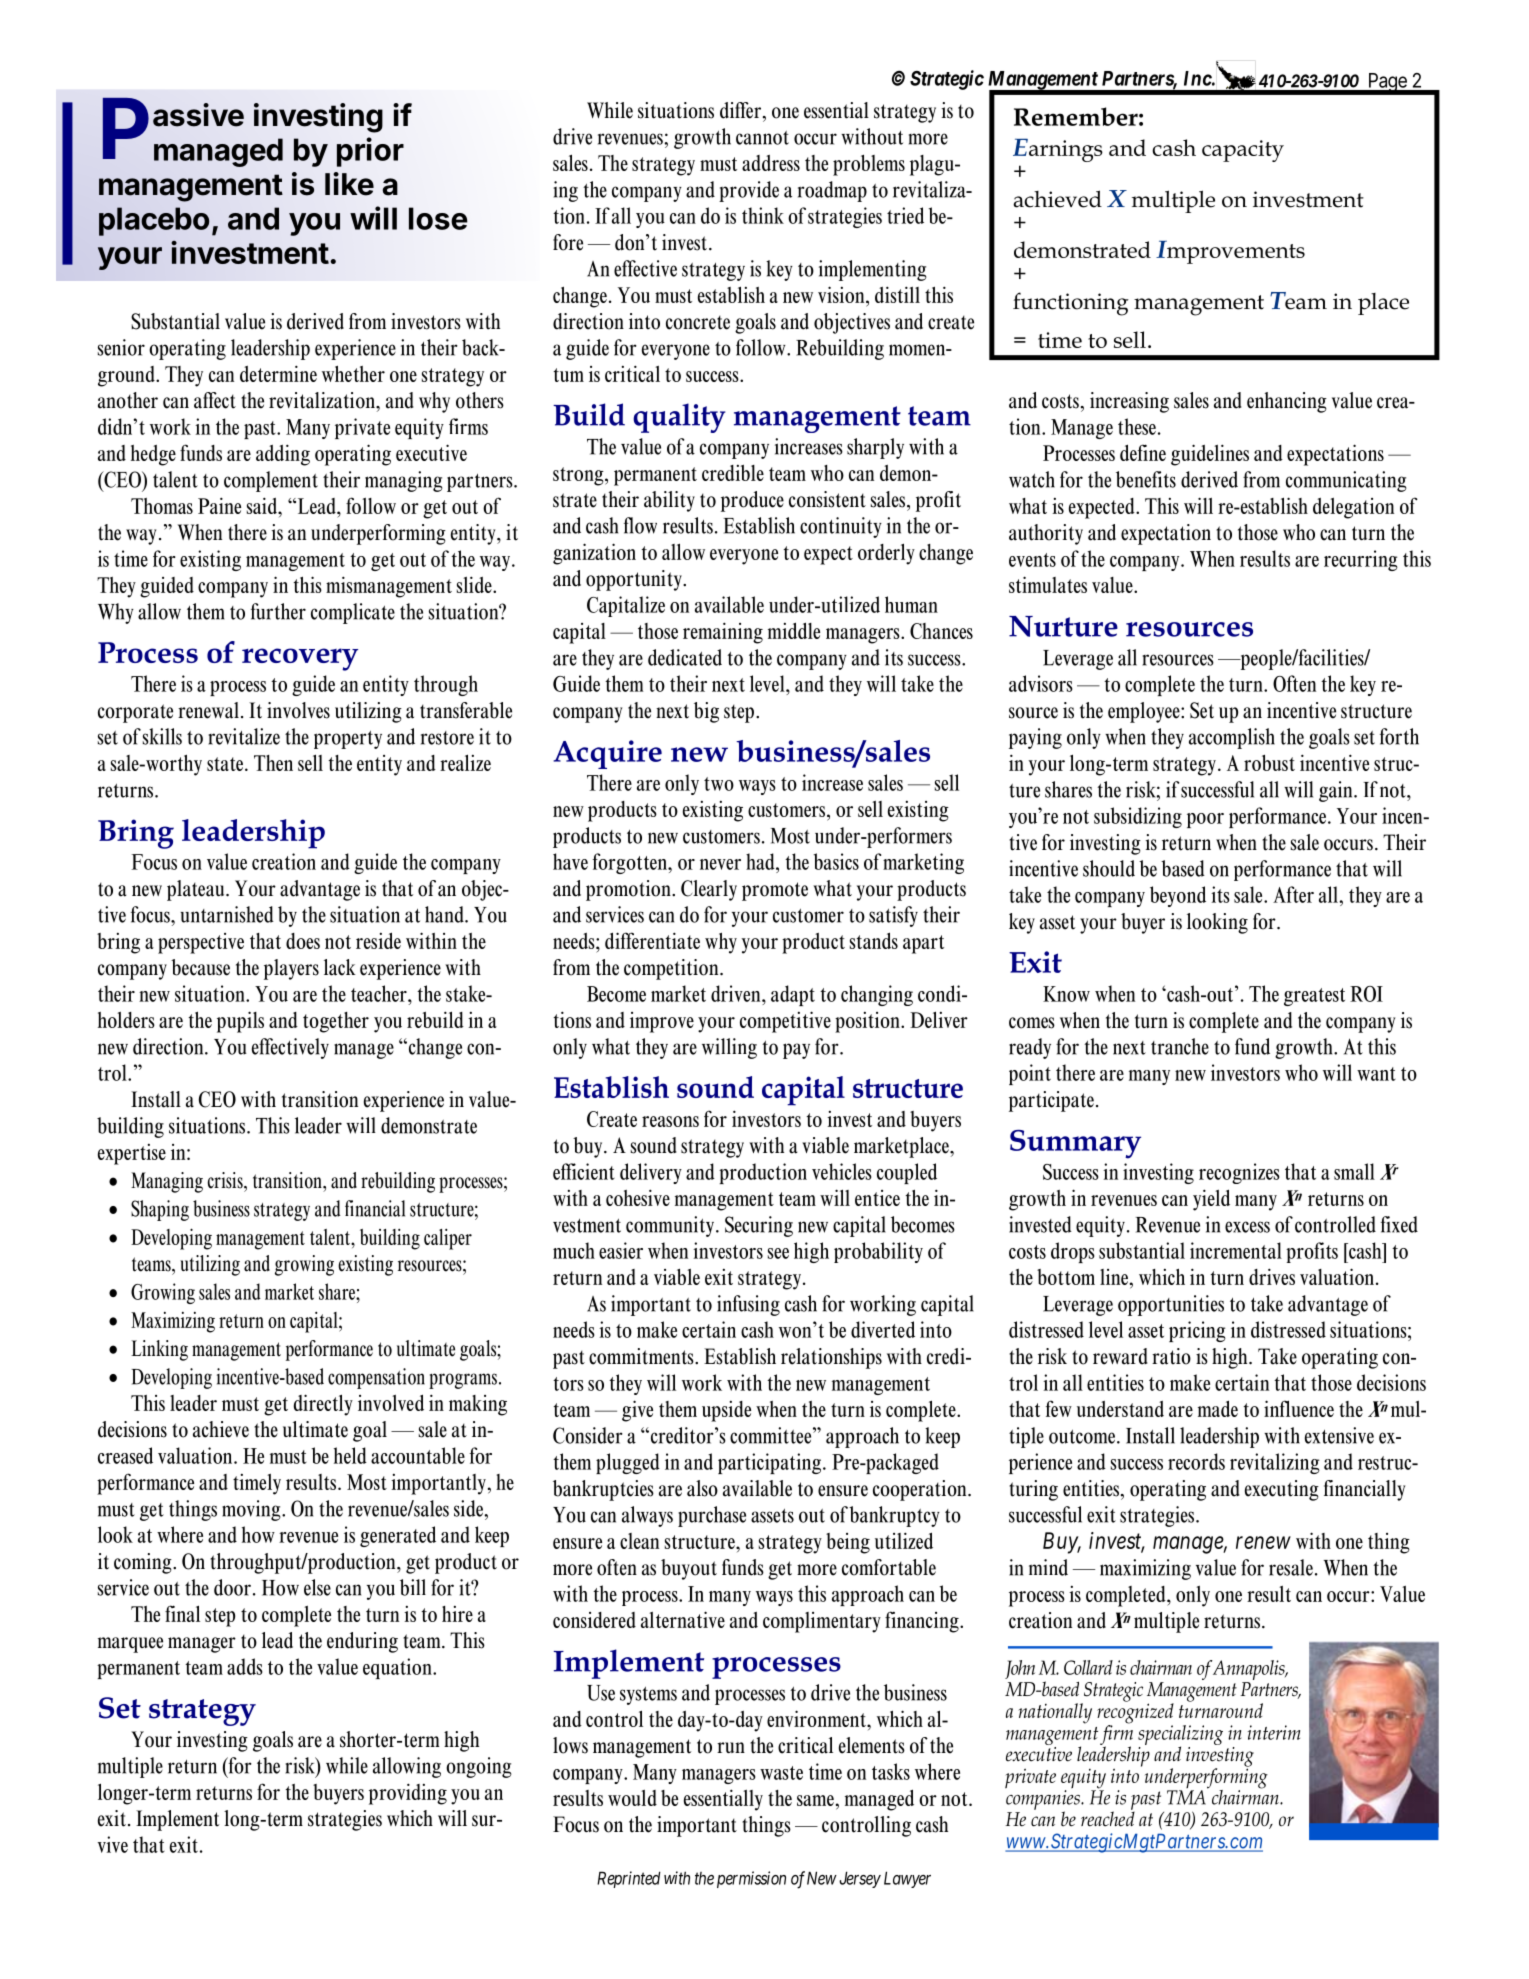 This page has width=1529, height=1979. Describe the element at coordinates (761, 861) in the page. I see `had` at that location.
